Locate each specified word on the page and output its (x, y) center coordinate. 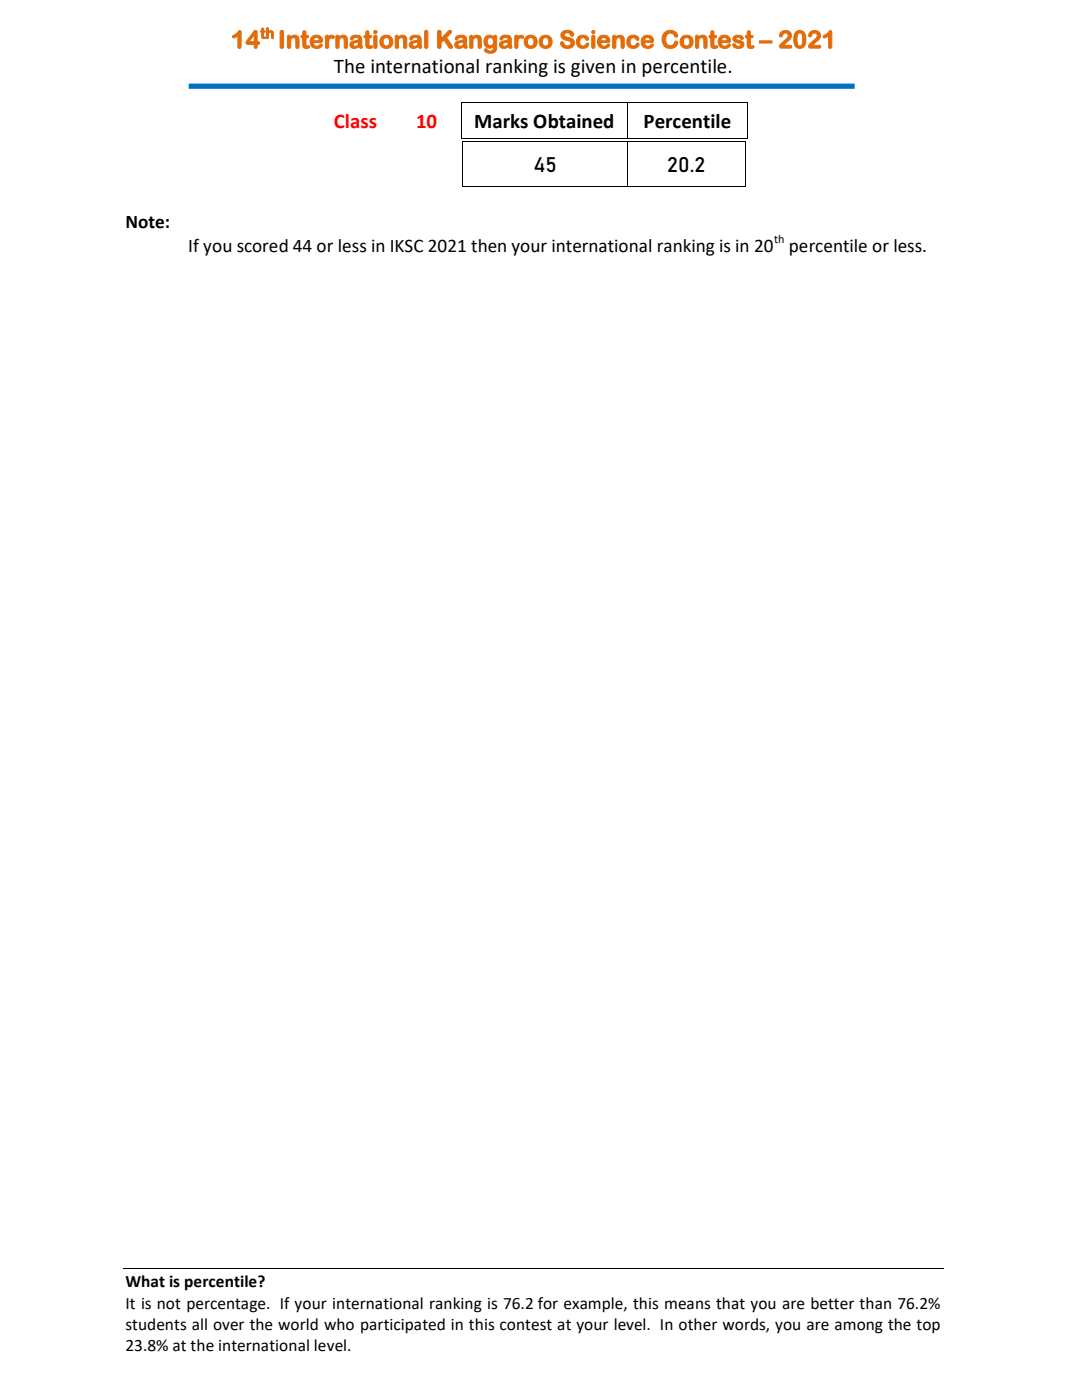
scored (262, 246)
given (593, 68)
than (875, 1303)
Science (607, 39)
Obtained (573, 121)
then (488, 246)
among (859, 1327)
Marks (501, 121)
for (548, 1303)
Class (355, 121)
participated (403, 1326)
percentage (227, 1305)
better (832, 1303)
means (687, 1305)
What (145, 1281)
